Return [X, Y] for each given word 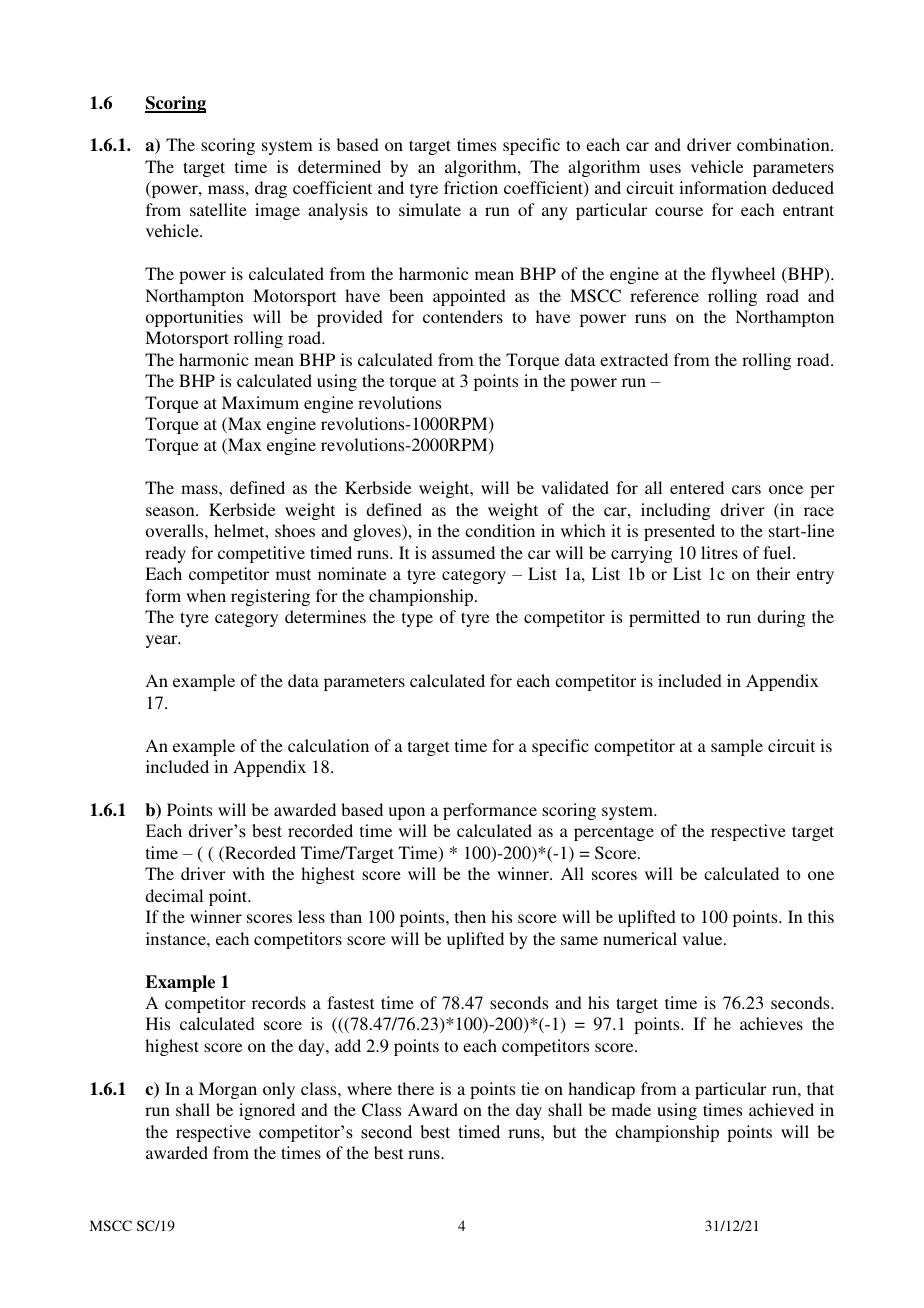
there [416, 1088]
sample [737, 747]
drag [271, 189]
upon [406, 813]
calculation [328, 745]
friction [471, 187]
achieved [781, 1109]
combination [784, 144]
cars [746, 489]
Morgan [228, 1090]
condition [500, 530]
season [171, 511]
